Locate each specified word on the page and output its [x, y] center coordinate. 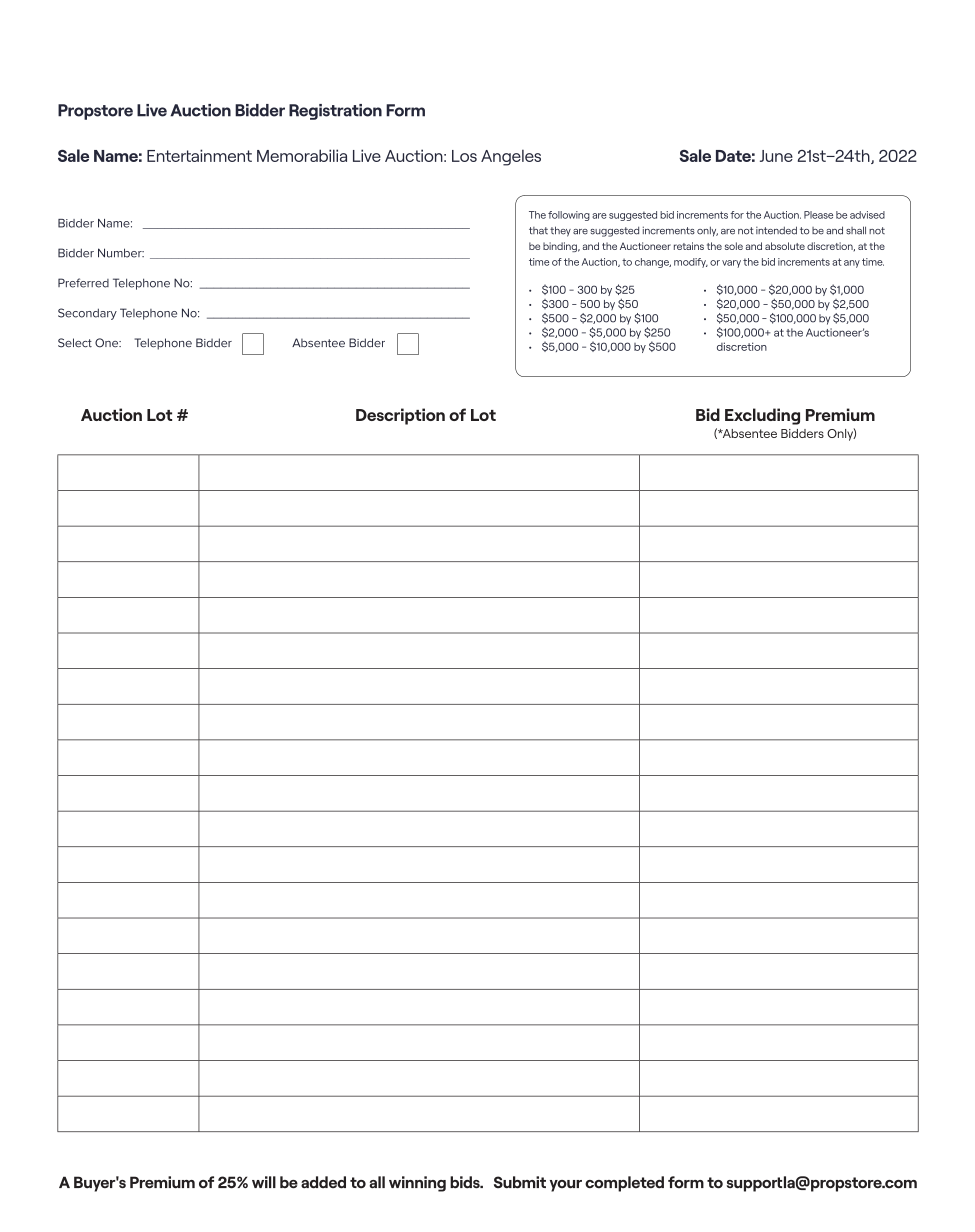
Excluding [762, 416]
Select [75, 343]
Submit [520, 1182]
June [776, 156]
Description [400, 416]
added [323, 1182]
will [264, 1182]
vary [731, 264]
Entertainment [199, 155]
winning [417, 1184]
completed [624, 1184]
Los [464, 156]
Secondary [87, 314]
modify [691, 263]
